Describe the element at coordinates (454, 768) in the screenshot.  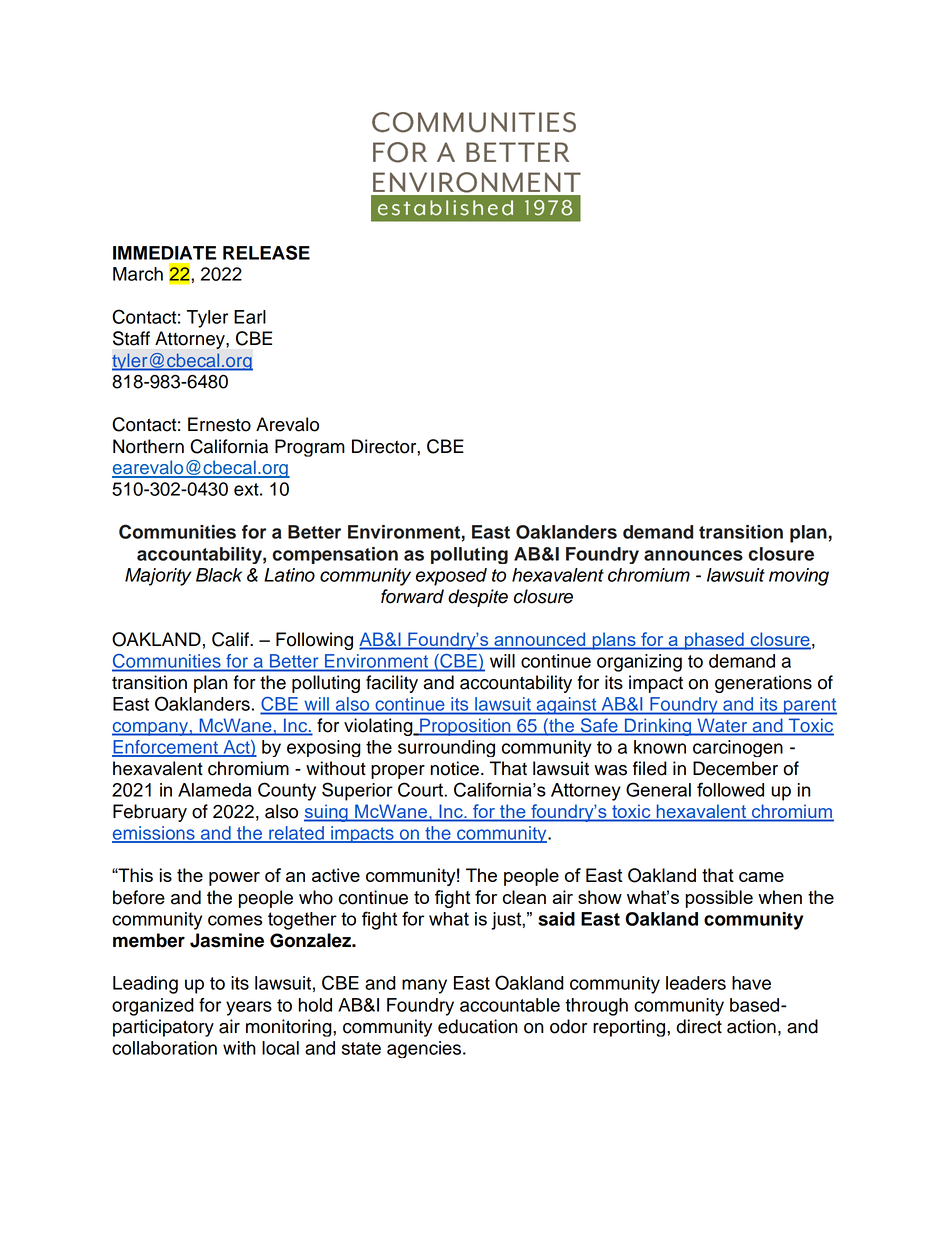
I see `notice` at that location.
